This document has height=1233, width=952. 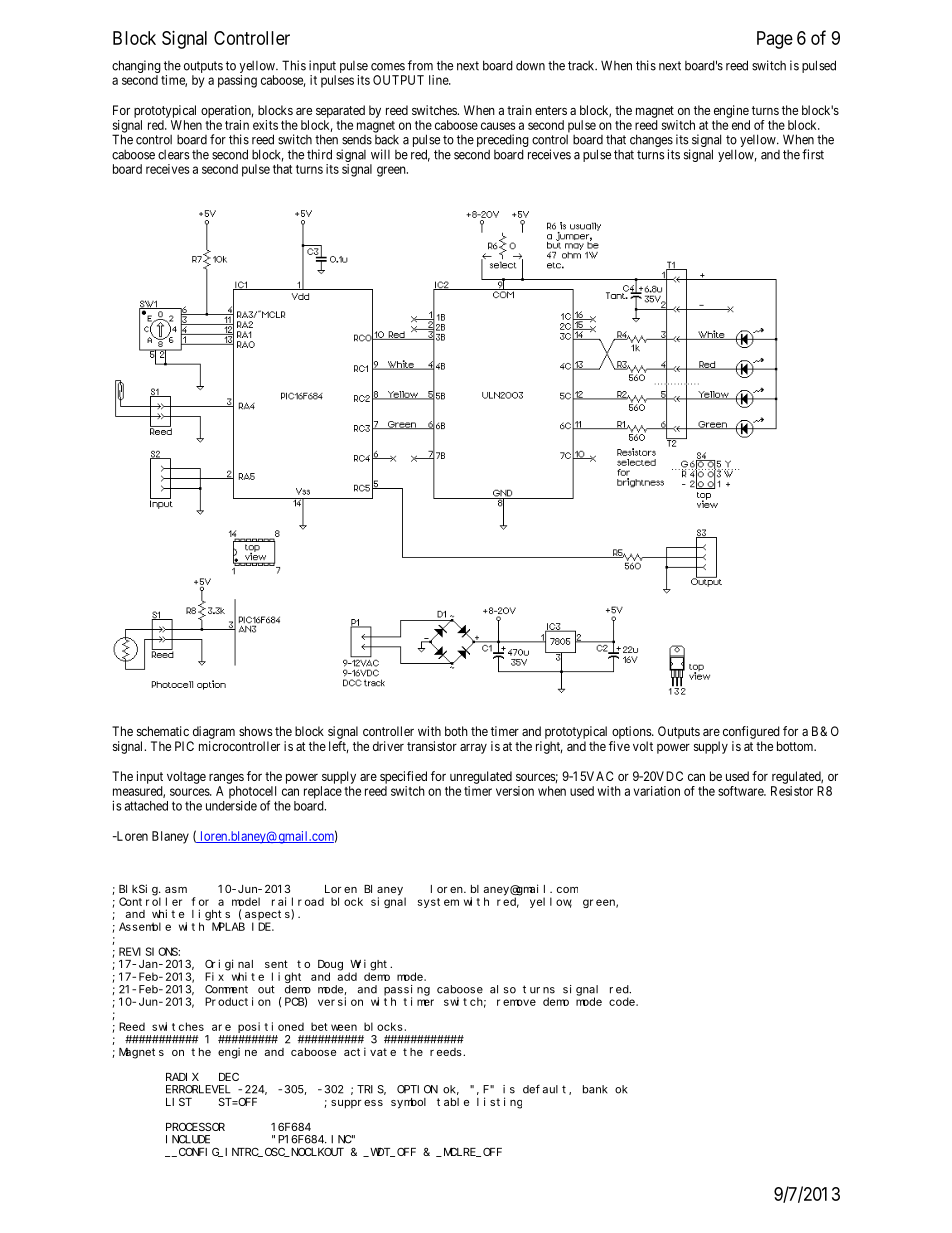 I want to click on clears, so click(x=174, y=155).
